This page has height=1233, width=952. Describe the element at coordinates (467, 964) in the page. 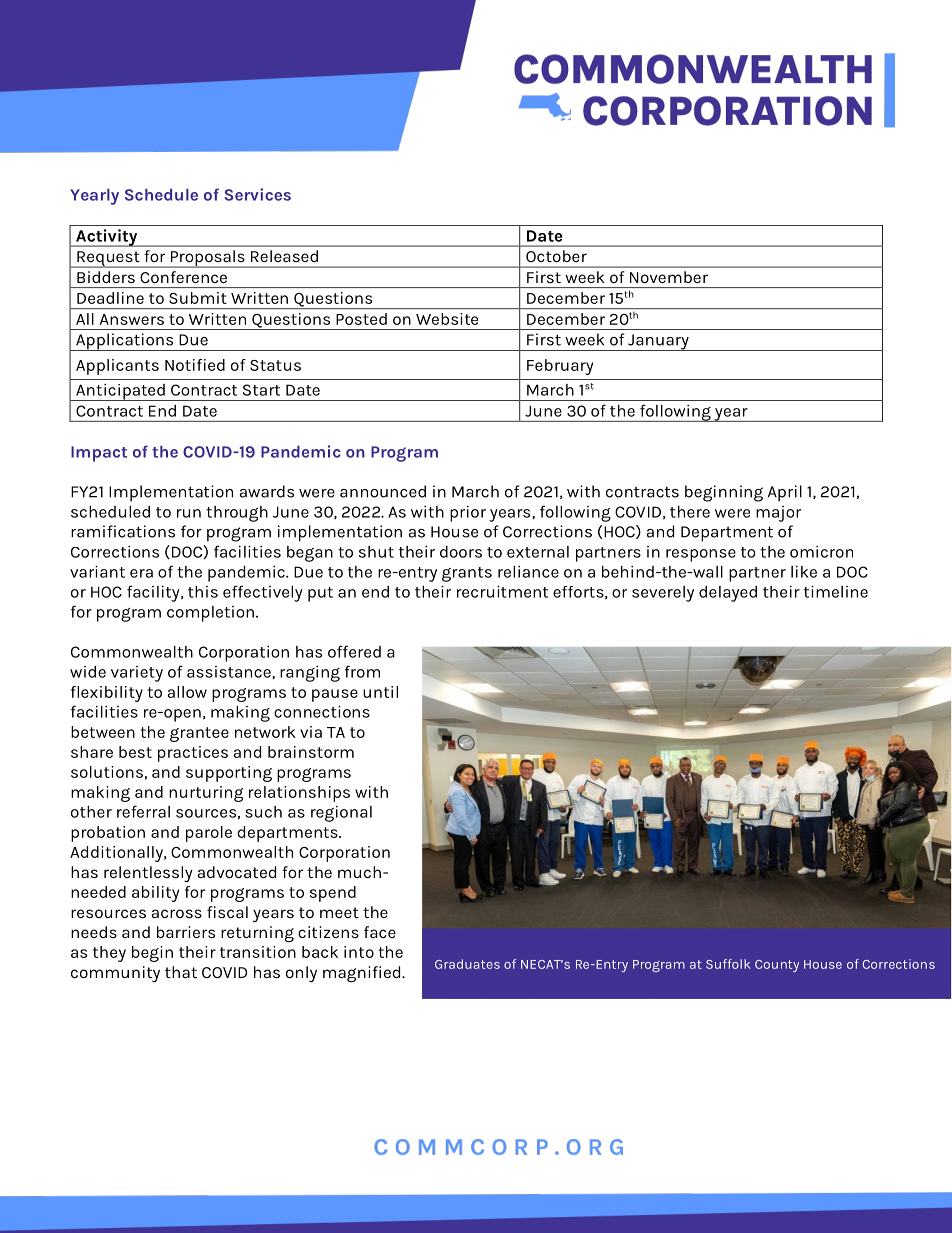

I see `Graduates` at that location.
